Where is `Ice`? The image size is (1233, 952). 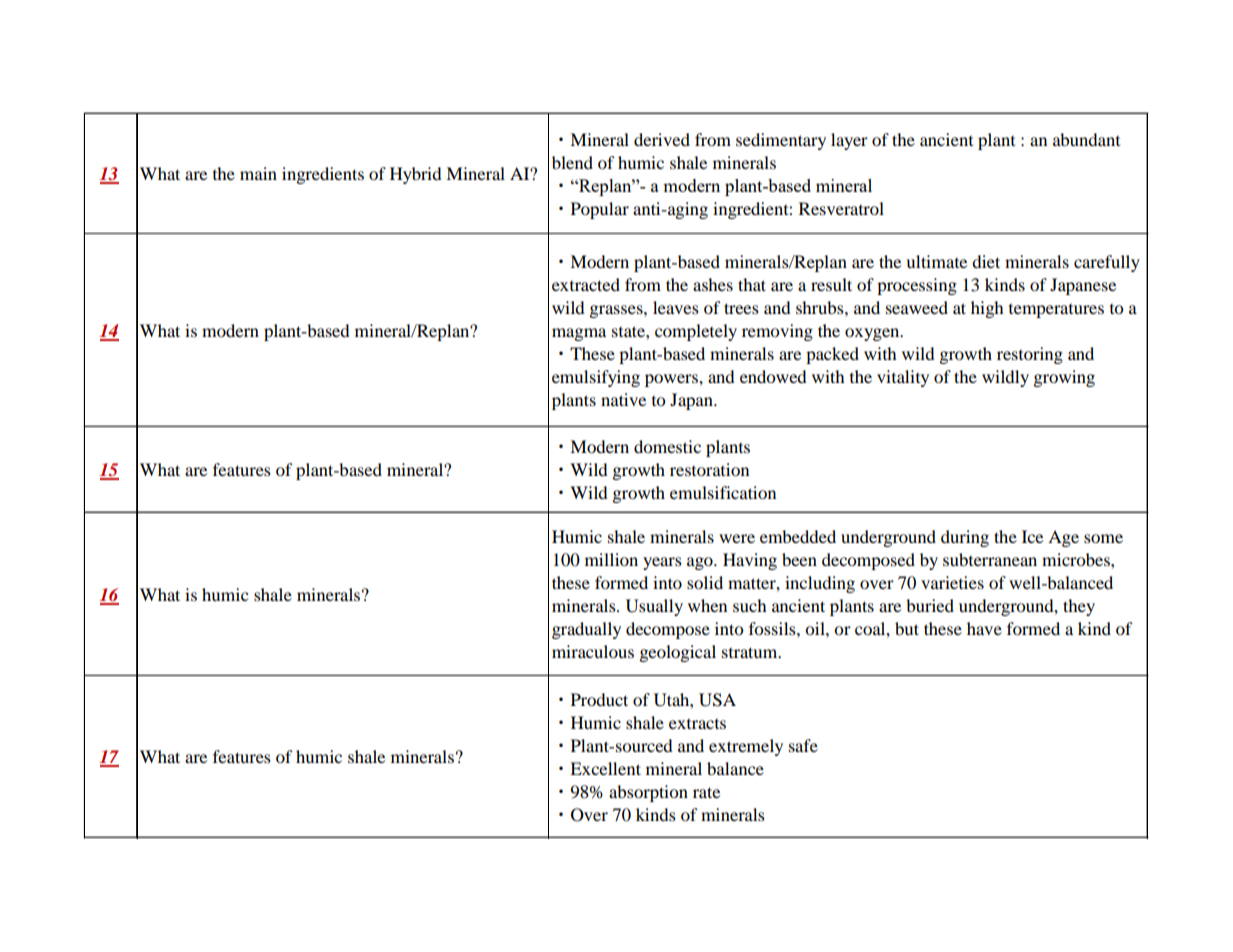
Ice is located at coordinates (1032, 536).
